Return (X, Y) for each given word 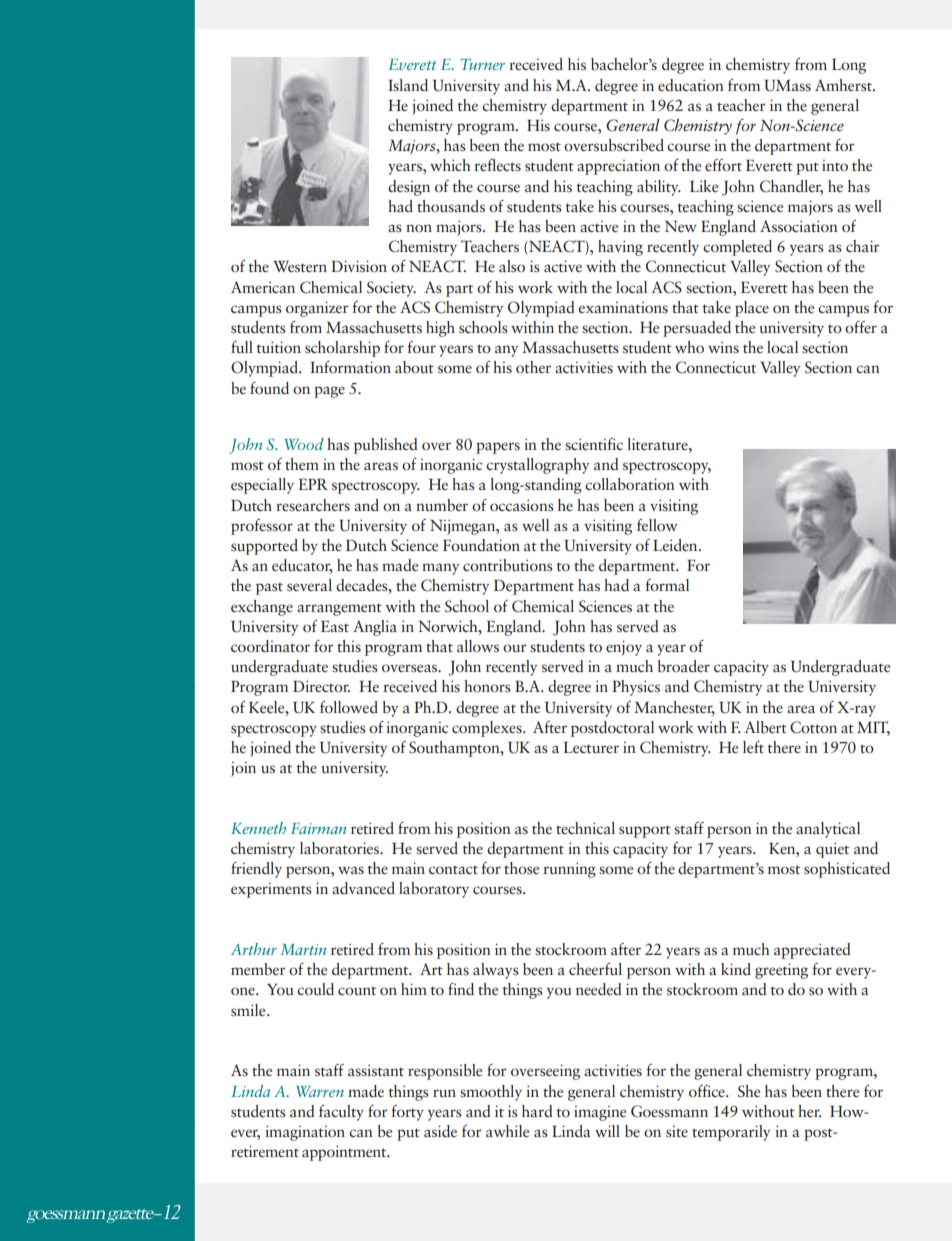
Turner (482, 64)
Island (408, 85)
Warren (320, 1091)
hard (537, 1111)
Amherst (844, 85)
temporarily (731, 1133)
